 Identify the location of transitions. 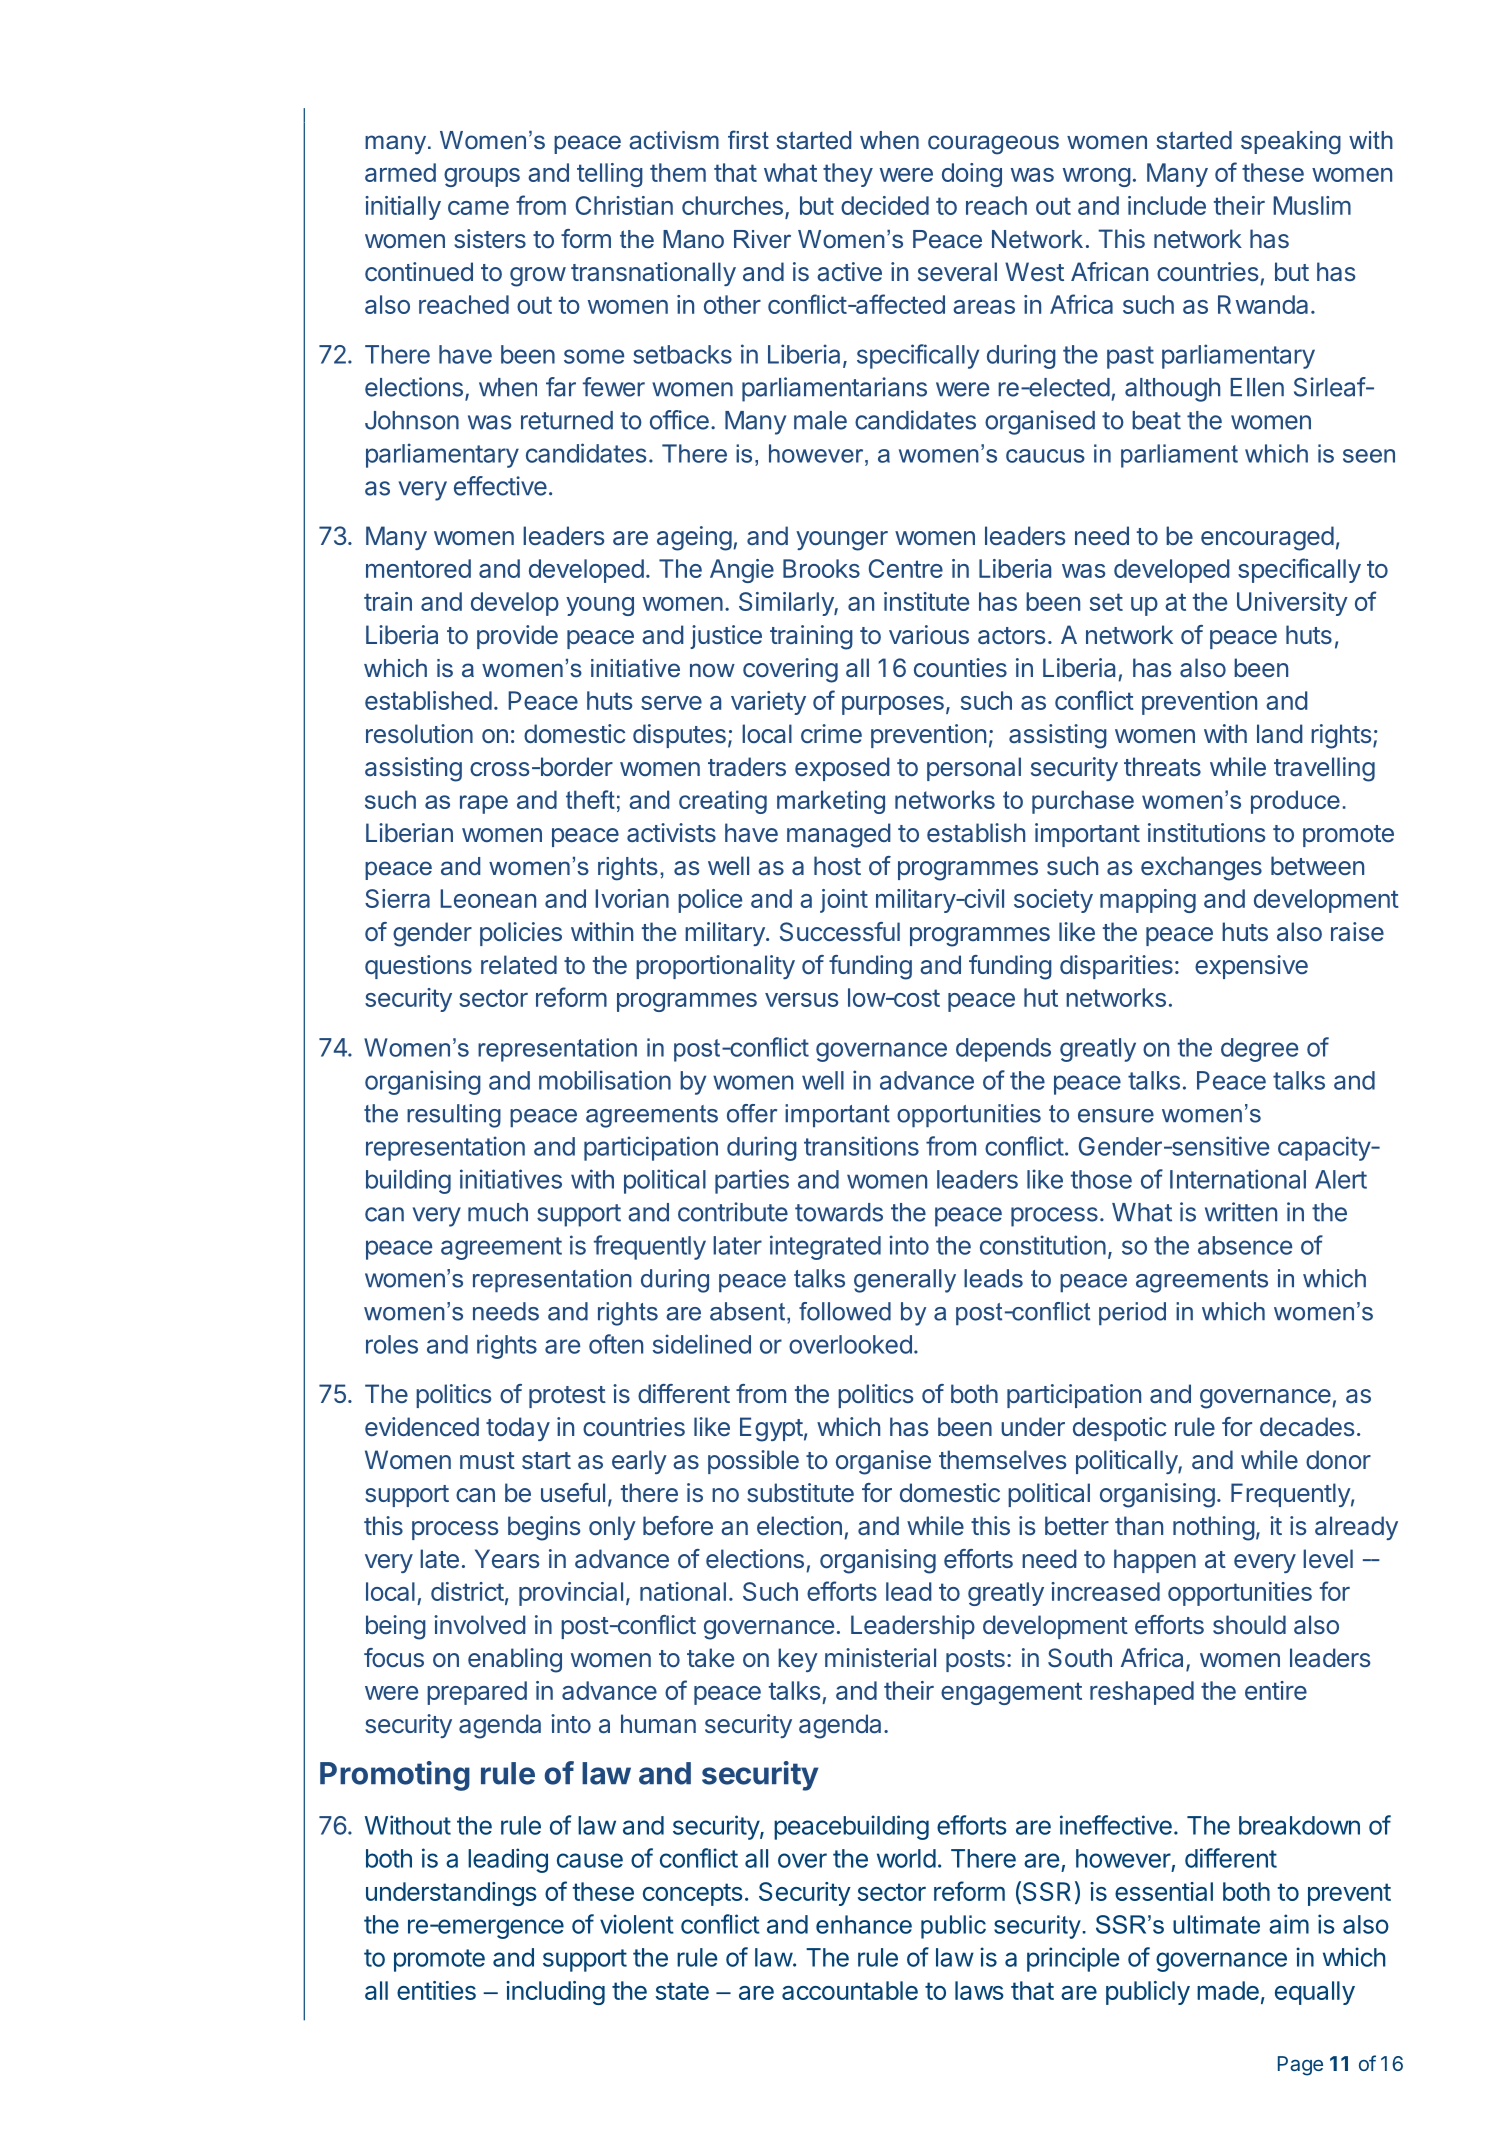
(861, 1146).
